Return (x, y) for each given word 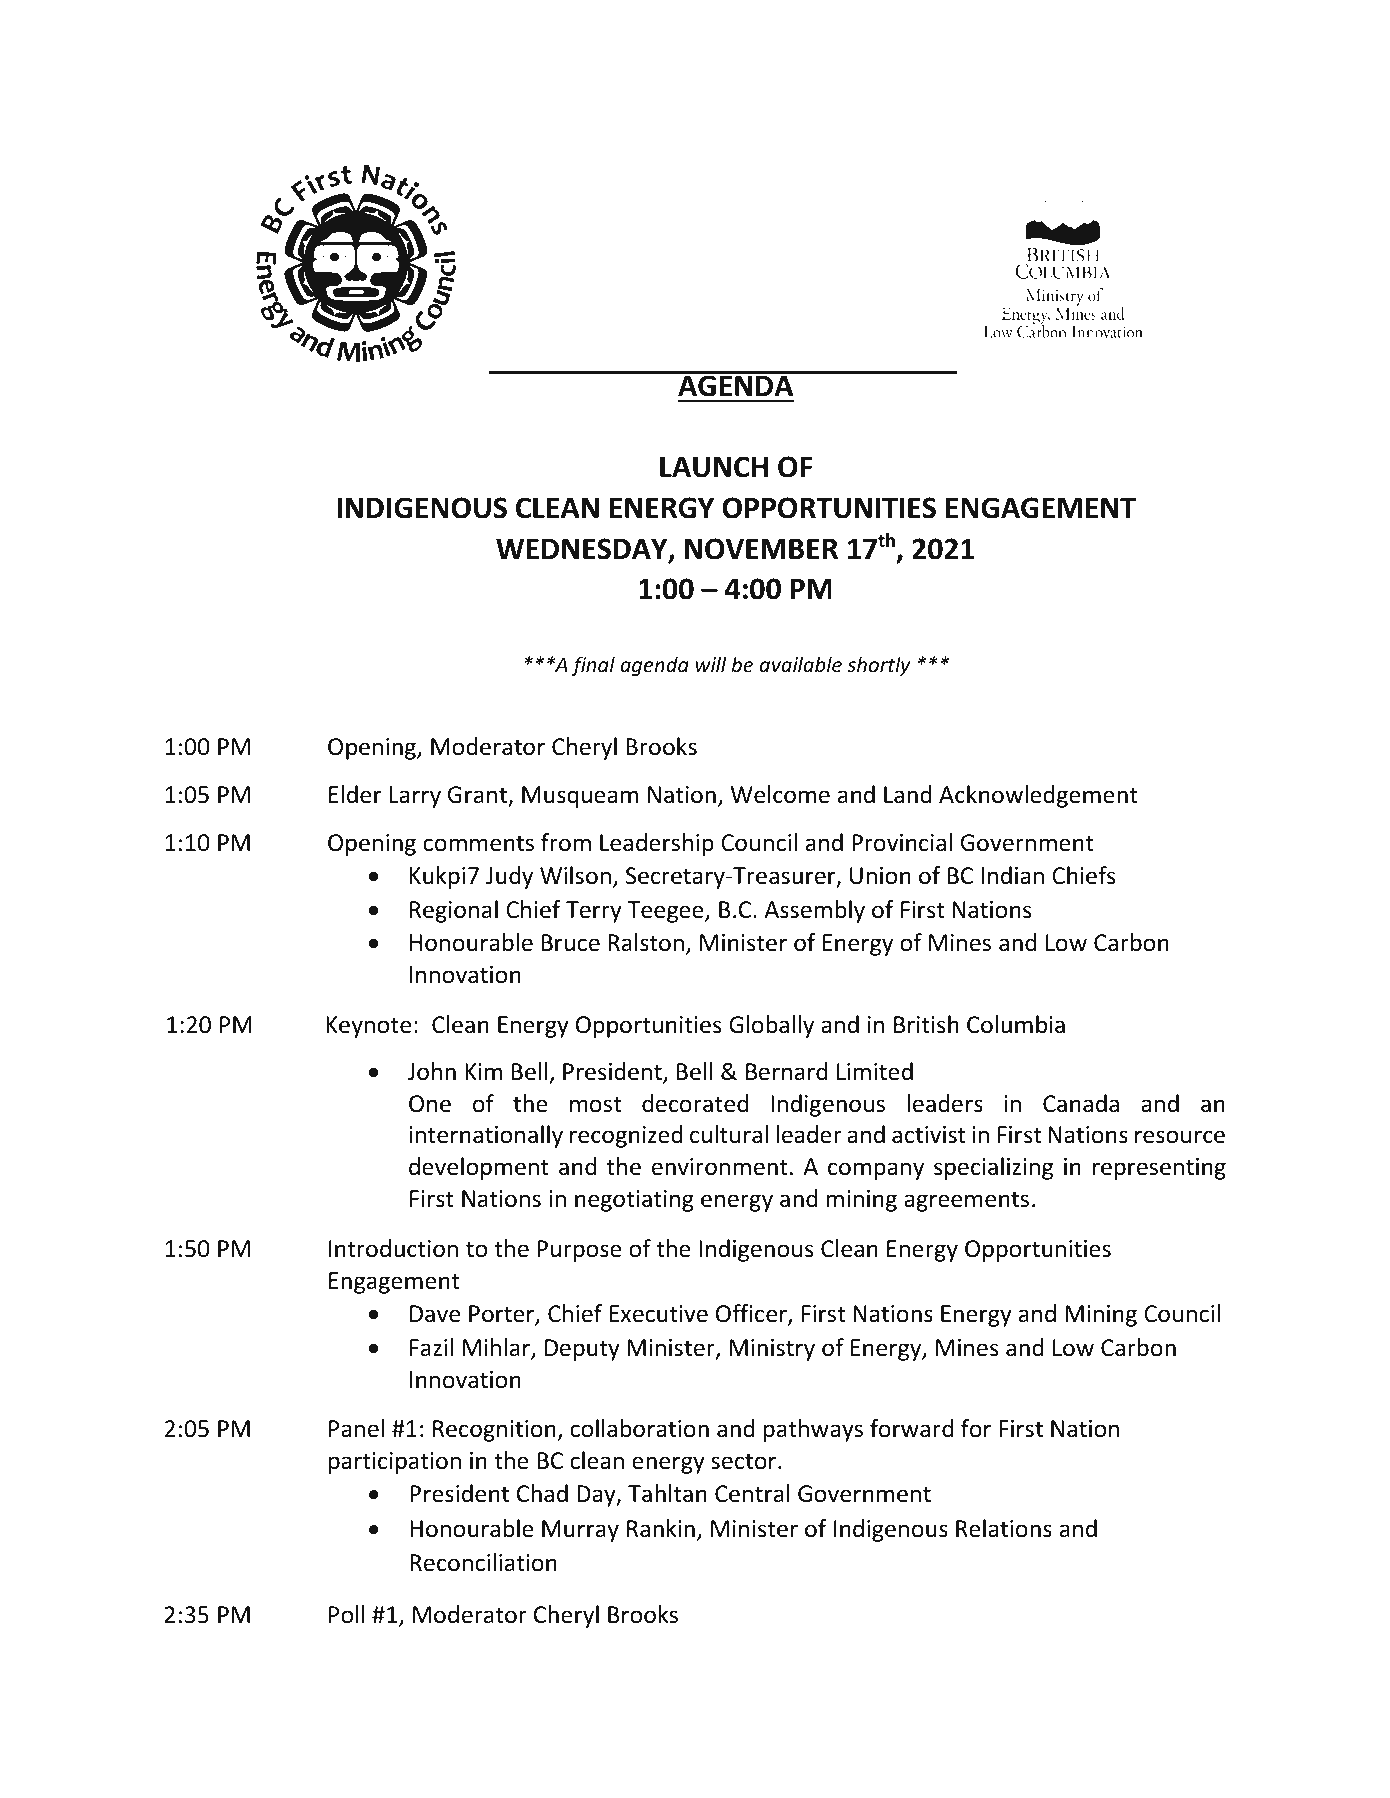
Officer (752, 1314)
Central (752, 1493)
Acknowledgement (1038, 796)
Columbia (1016, 1024)
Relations (1004, 1528)
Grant (478, 796)
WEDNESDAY (583, 550)
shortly (878, 666)
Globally (771, 1026)
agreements (966, 1201)
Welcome (780, 794)
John (432, 1071)
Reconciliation (483, 1562)
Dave (435, 1314)
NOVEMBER (761, 549)
